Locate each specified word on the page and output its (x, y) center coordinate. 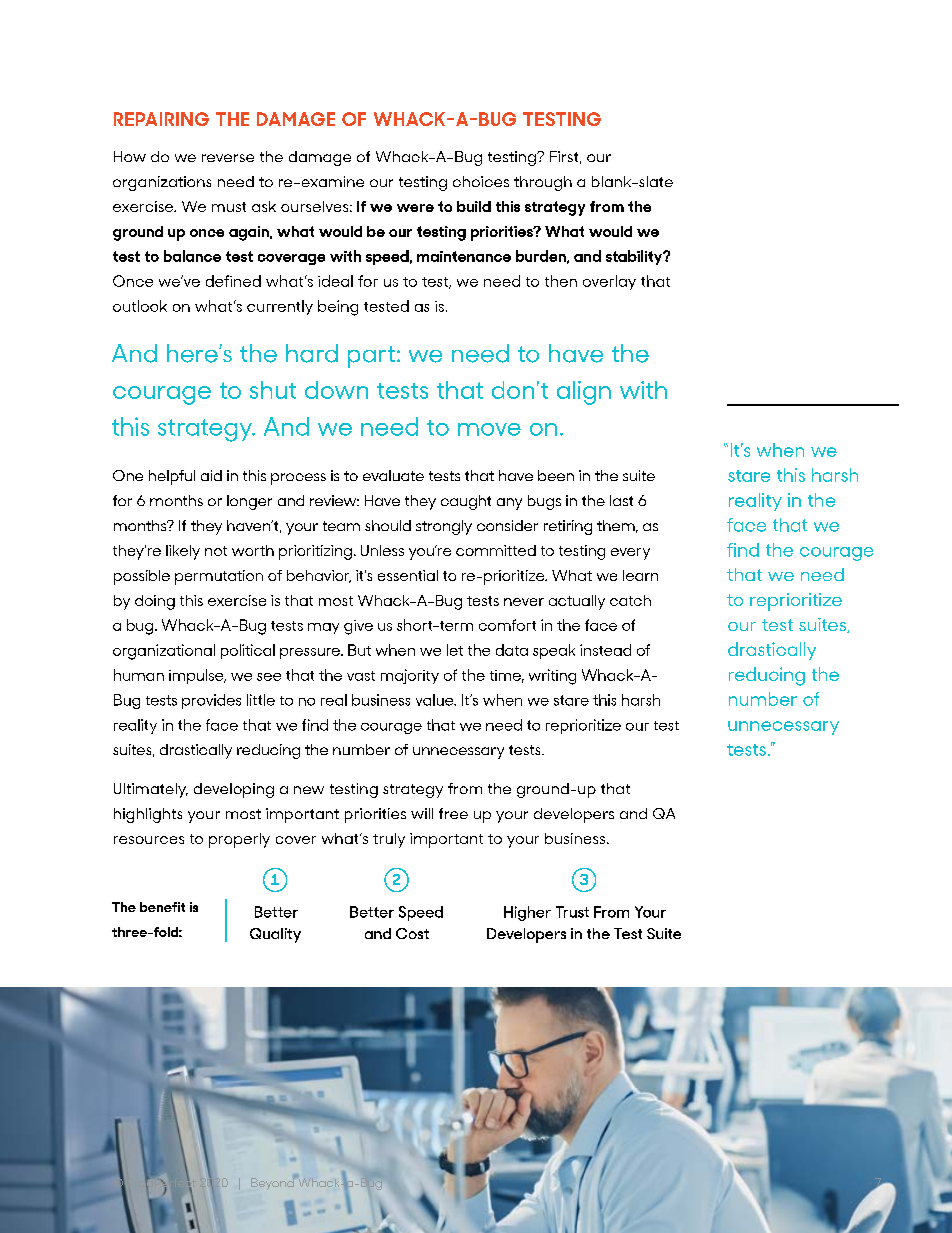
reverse (228, 158)
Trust (572, 912)
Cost (412, 933)
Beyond (273, 1183)
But (359, 650)
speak (554, 651)
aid (211, 475)
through (543, 183)
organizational (164, 652)
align (584, 393)
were (415, 208)
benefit (162, 907)
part (371, 357)
